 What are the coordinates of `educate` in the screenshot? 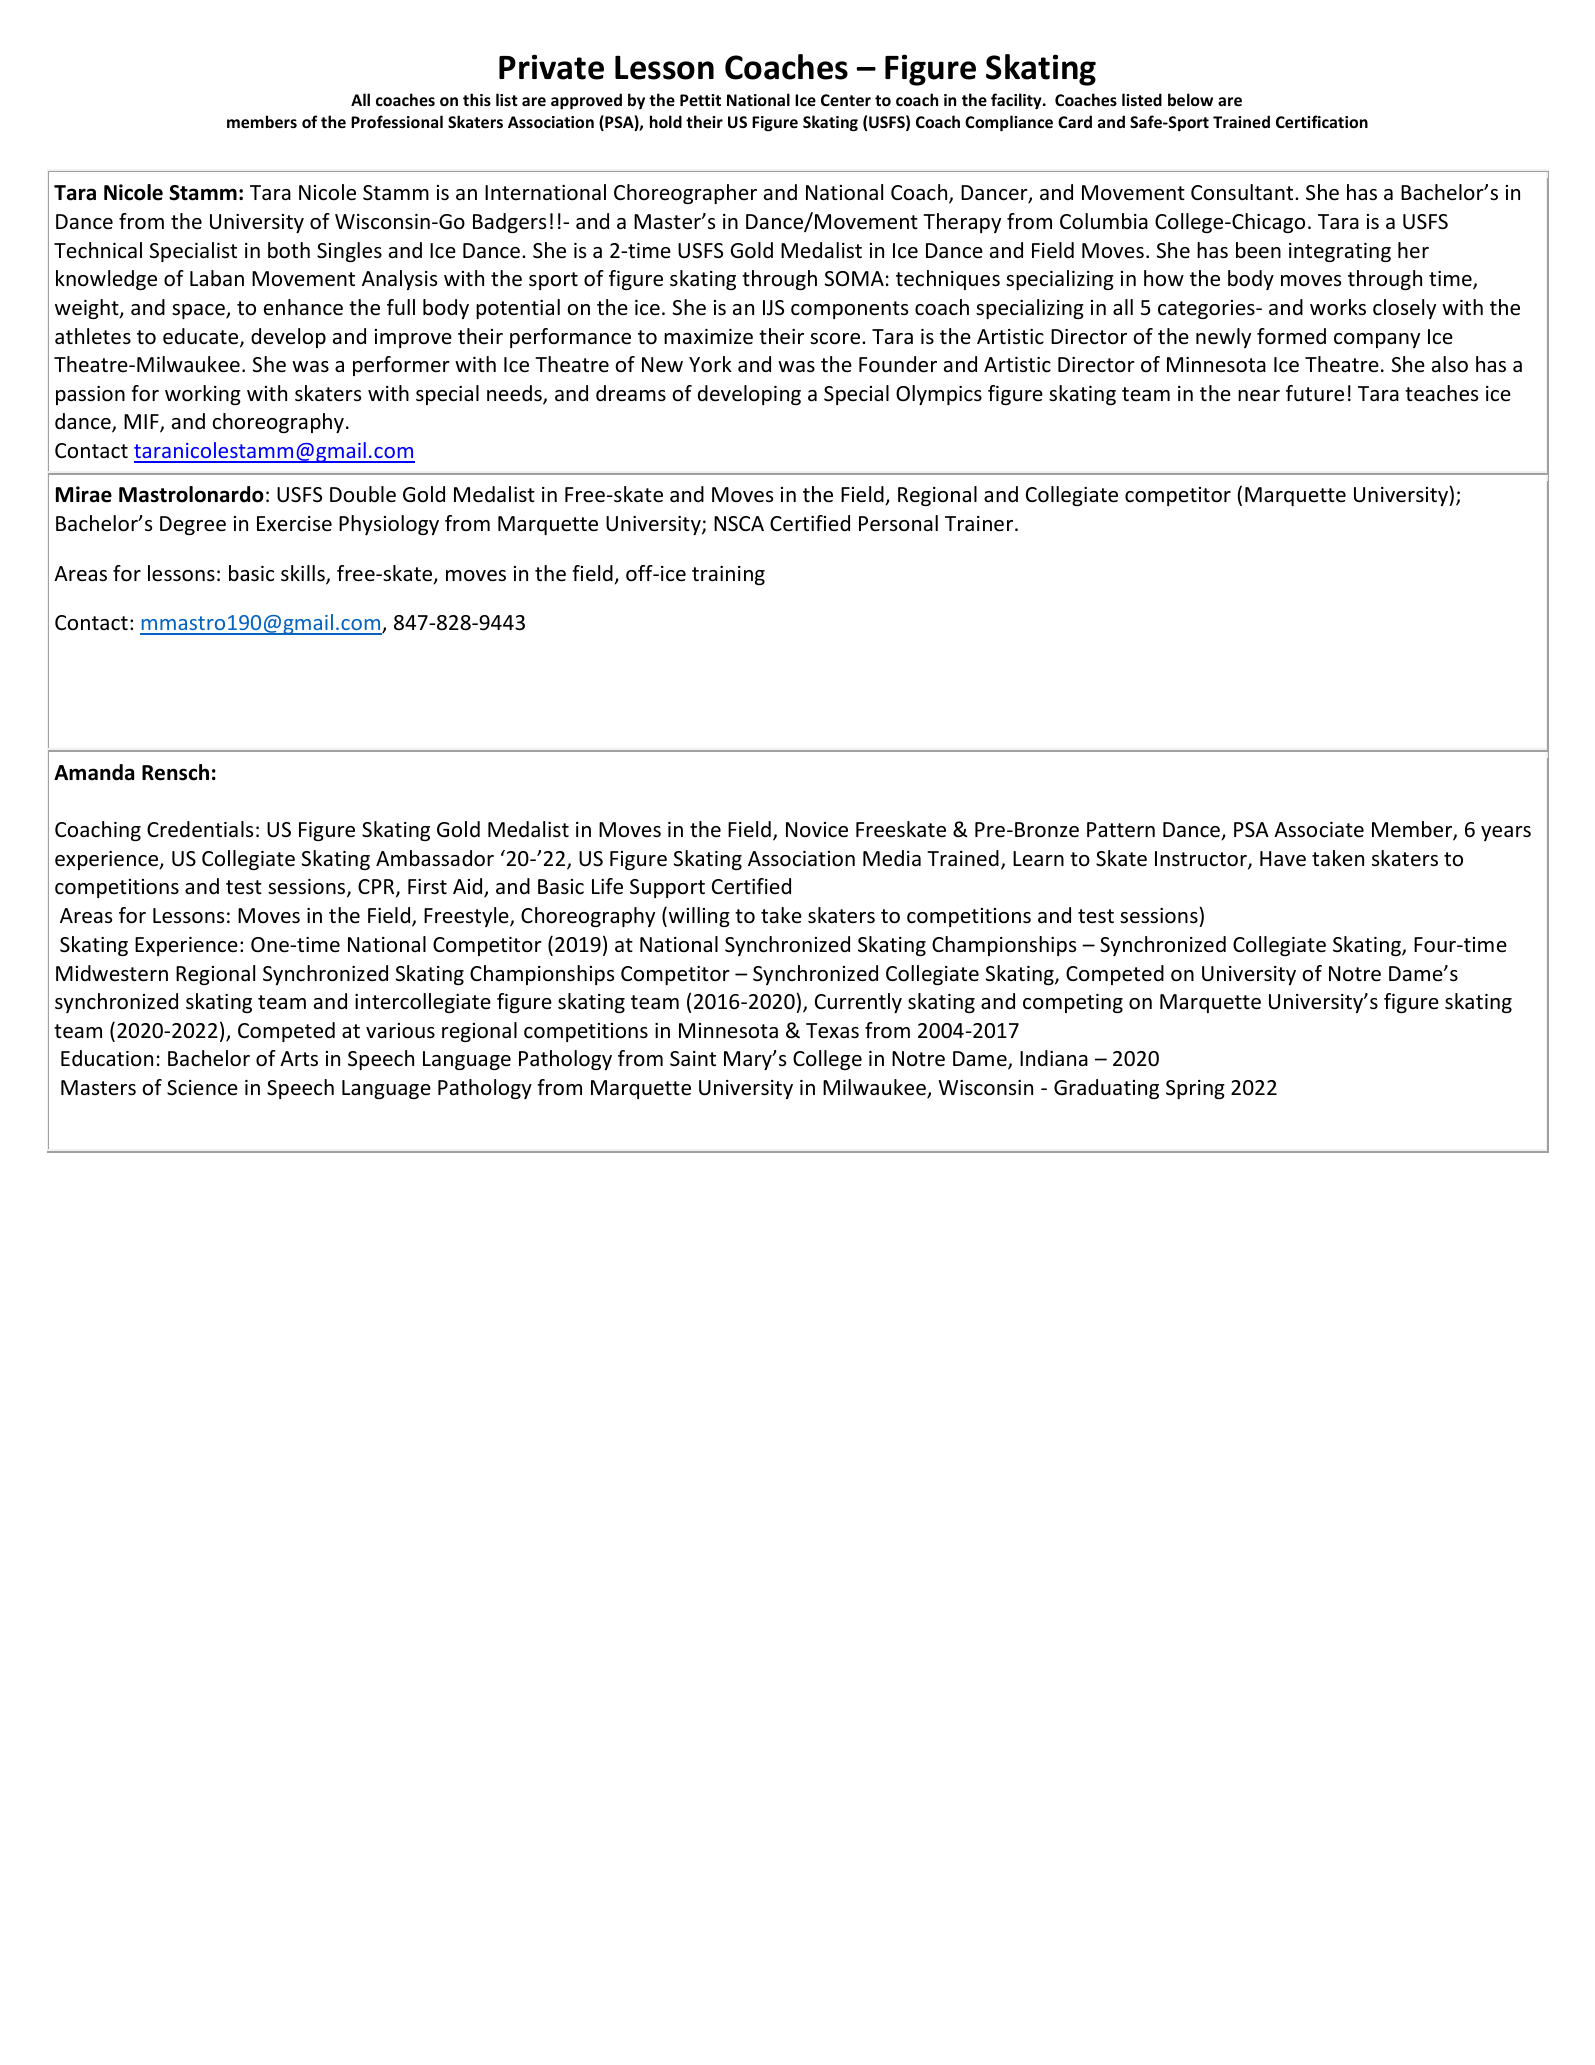 It's located at (202, 337).
